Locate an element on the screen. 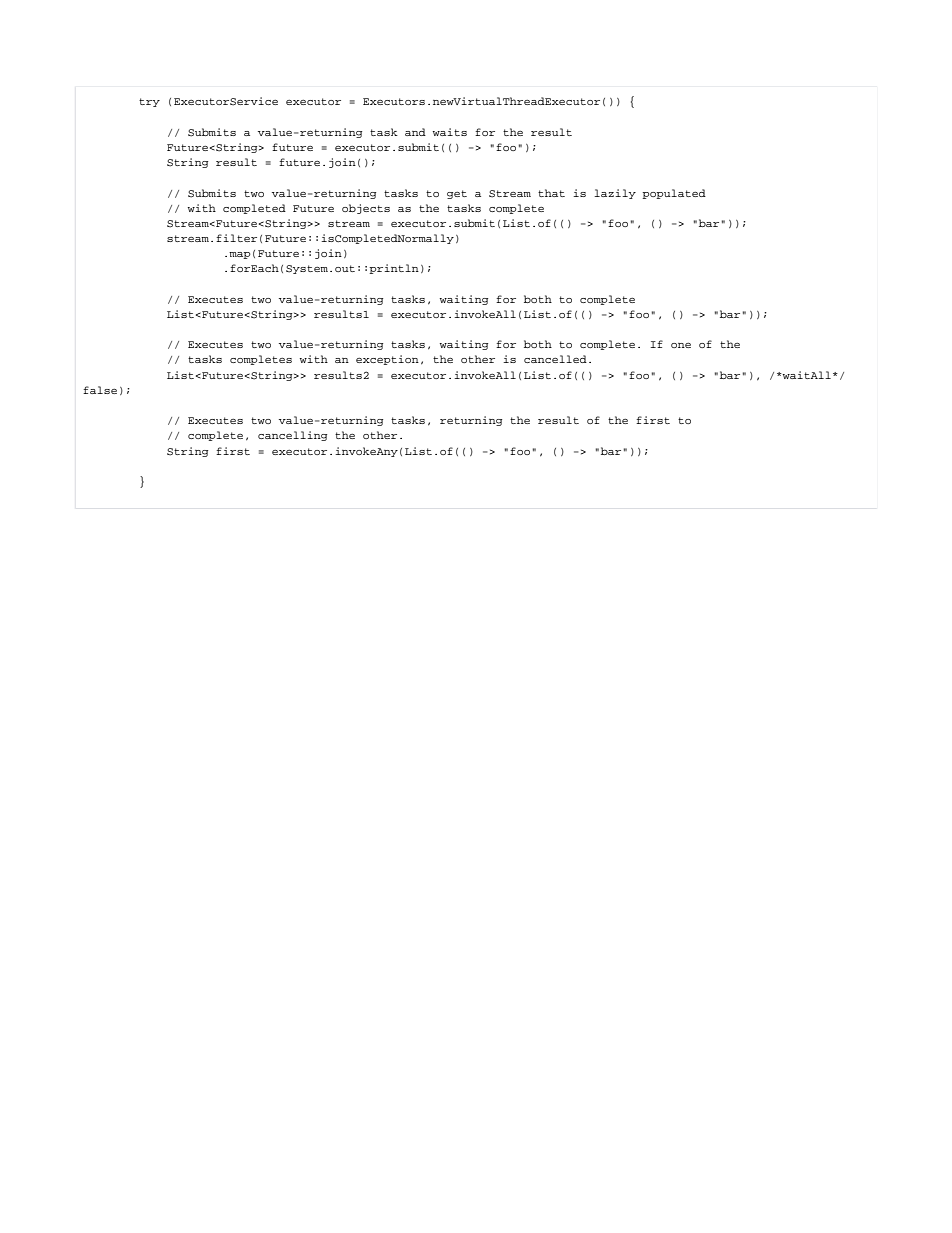 Image resolution: width=952 pixels, height=1233 pixels. waits is located at coordinates (450, 132).
